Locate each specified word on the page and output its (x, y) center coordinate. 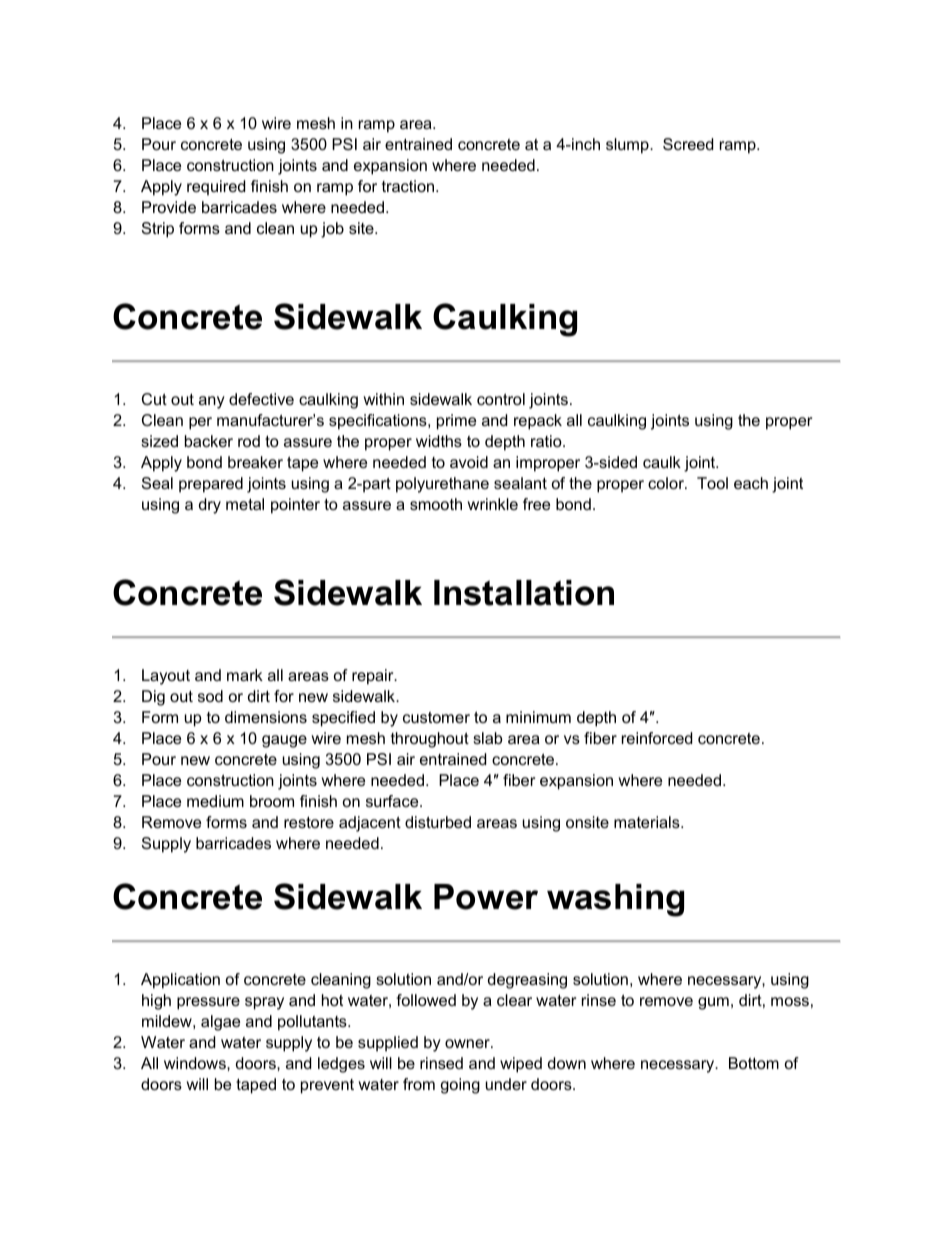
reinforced (657, 738)
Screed (688, 144)
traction (409, 186)
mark (245, 675)
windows (196, 1063)
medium (215, 801)
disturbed (438, 822)
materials (648, 822)
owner (468, 1043)
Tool (712, 483)
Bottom (754, 1063)
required (216, 188)
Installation (524, 593)
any (212, 402)
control (501, 399)
